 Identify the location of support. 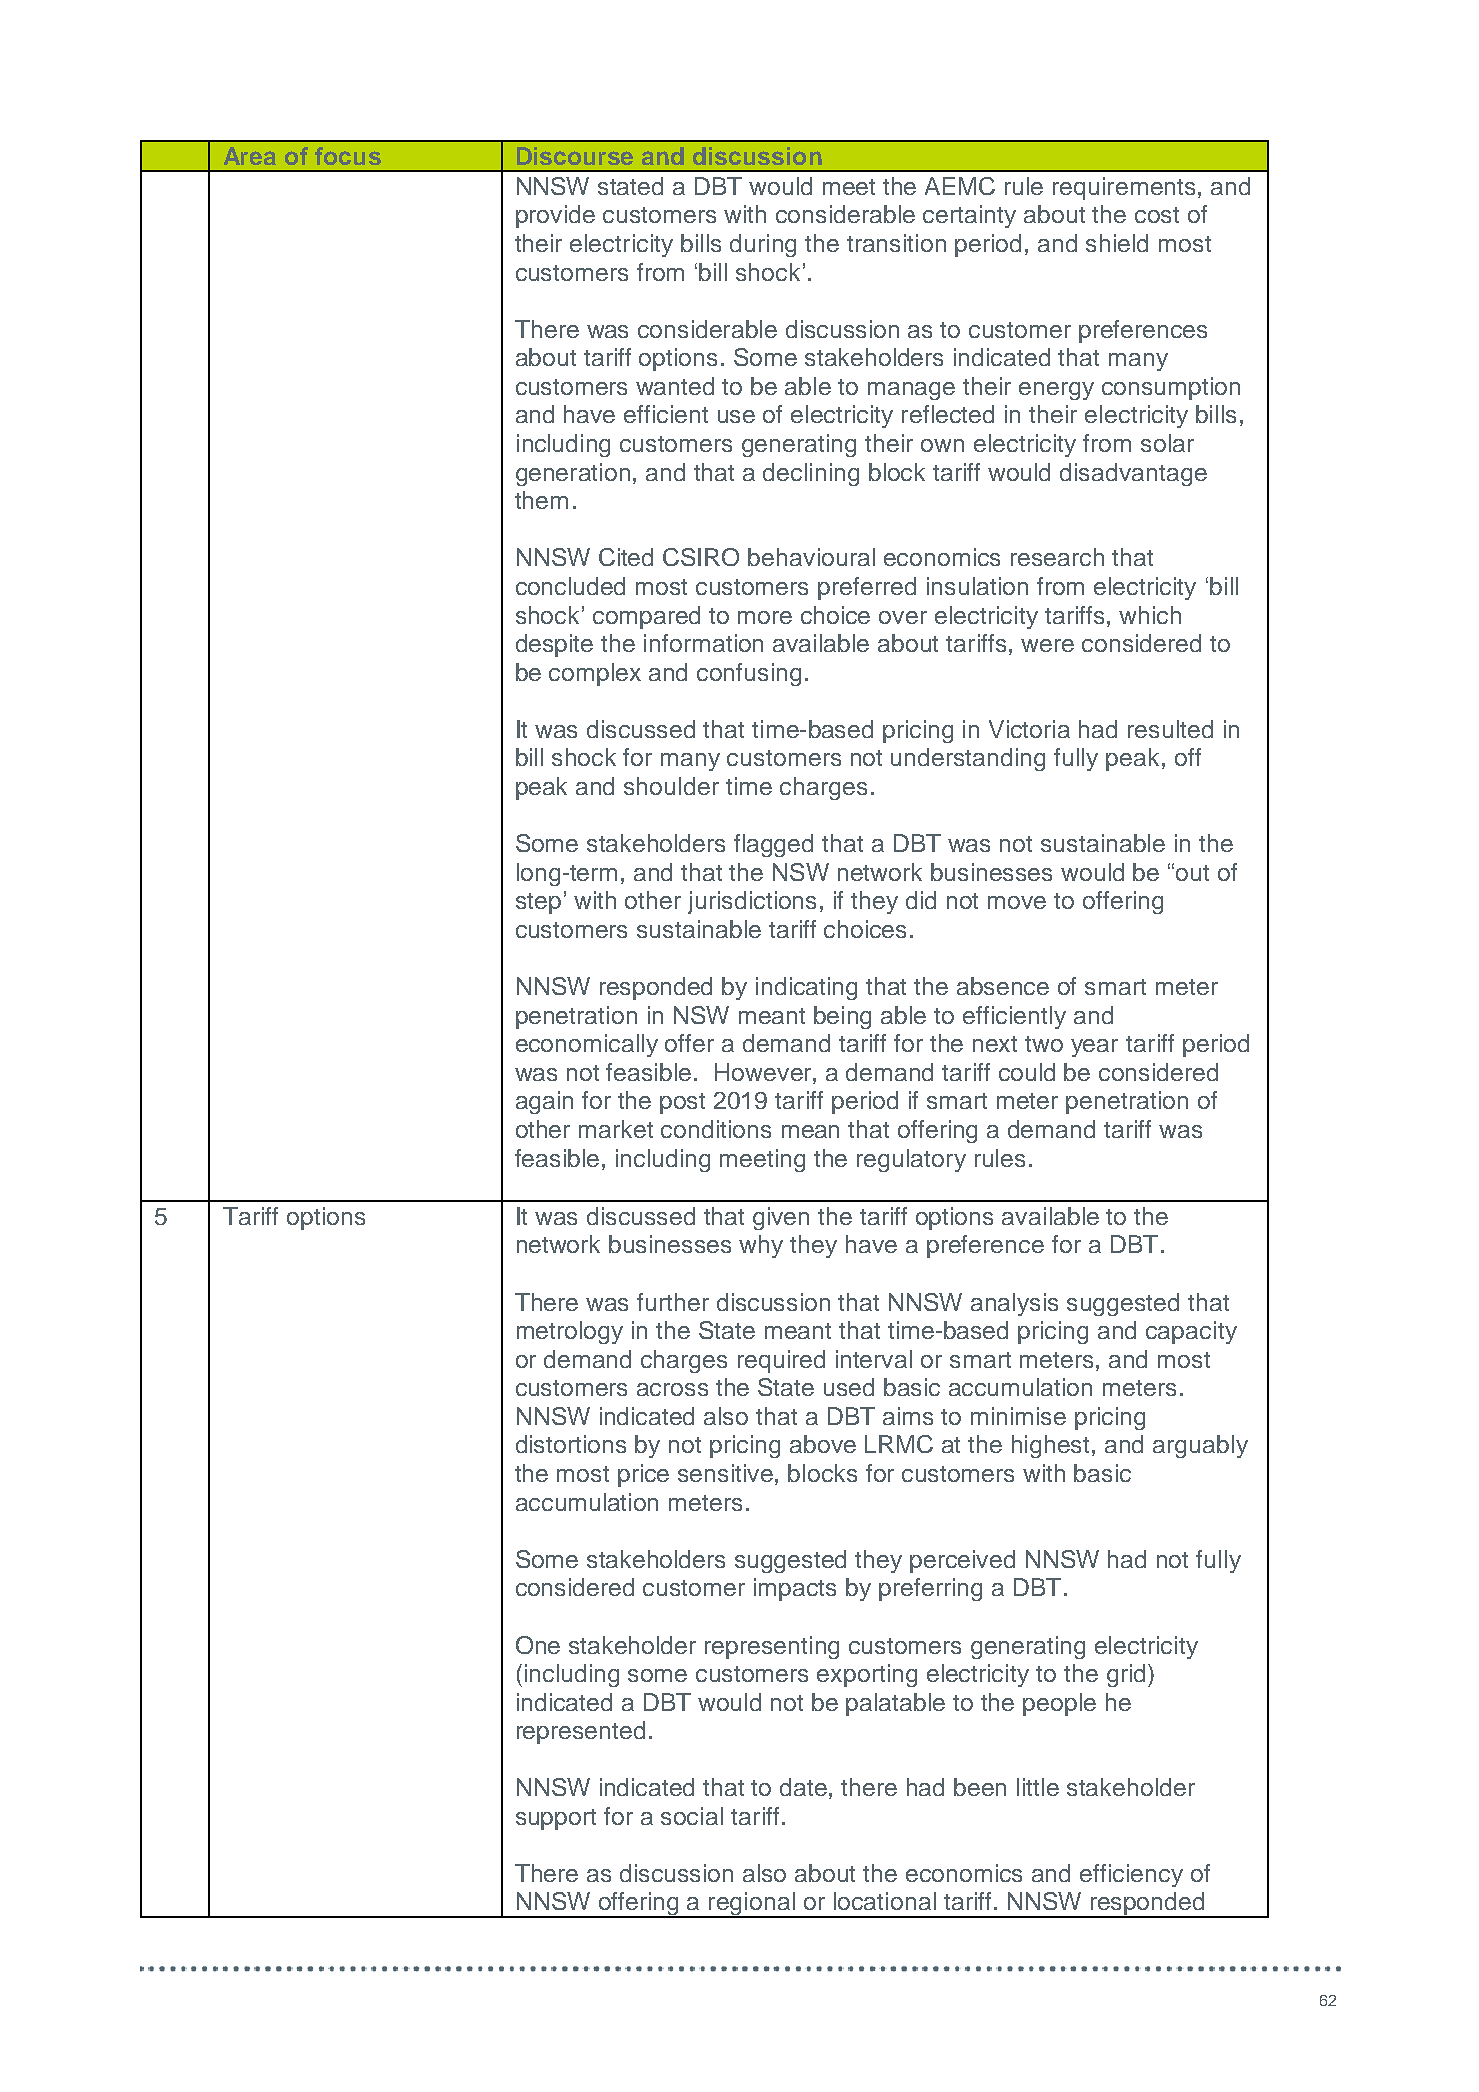
(556, 1819).
